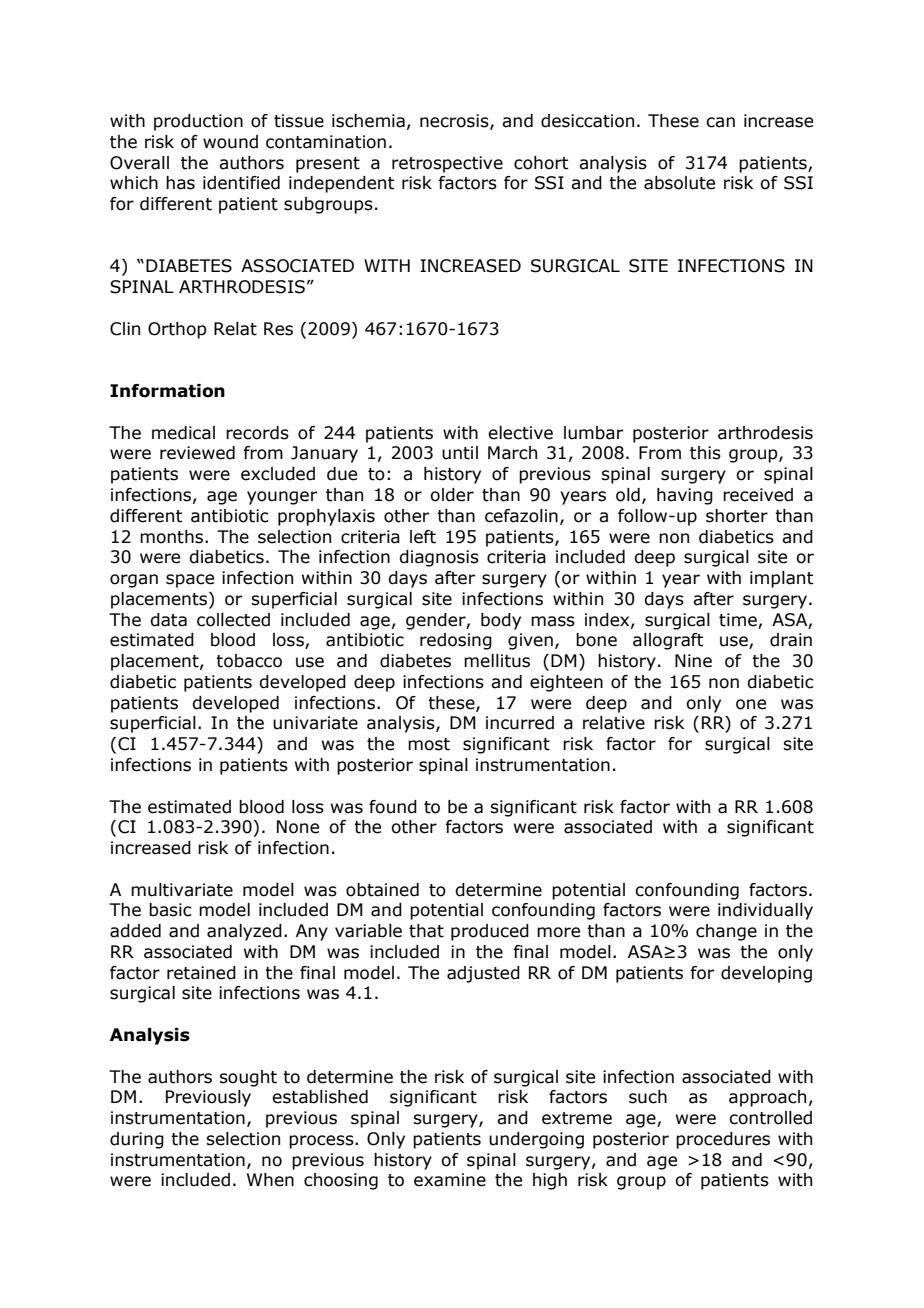 This screenshot has height=1308, width=924. I want to click on tobacco, so click(249, 661).
